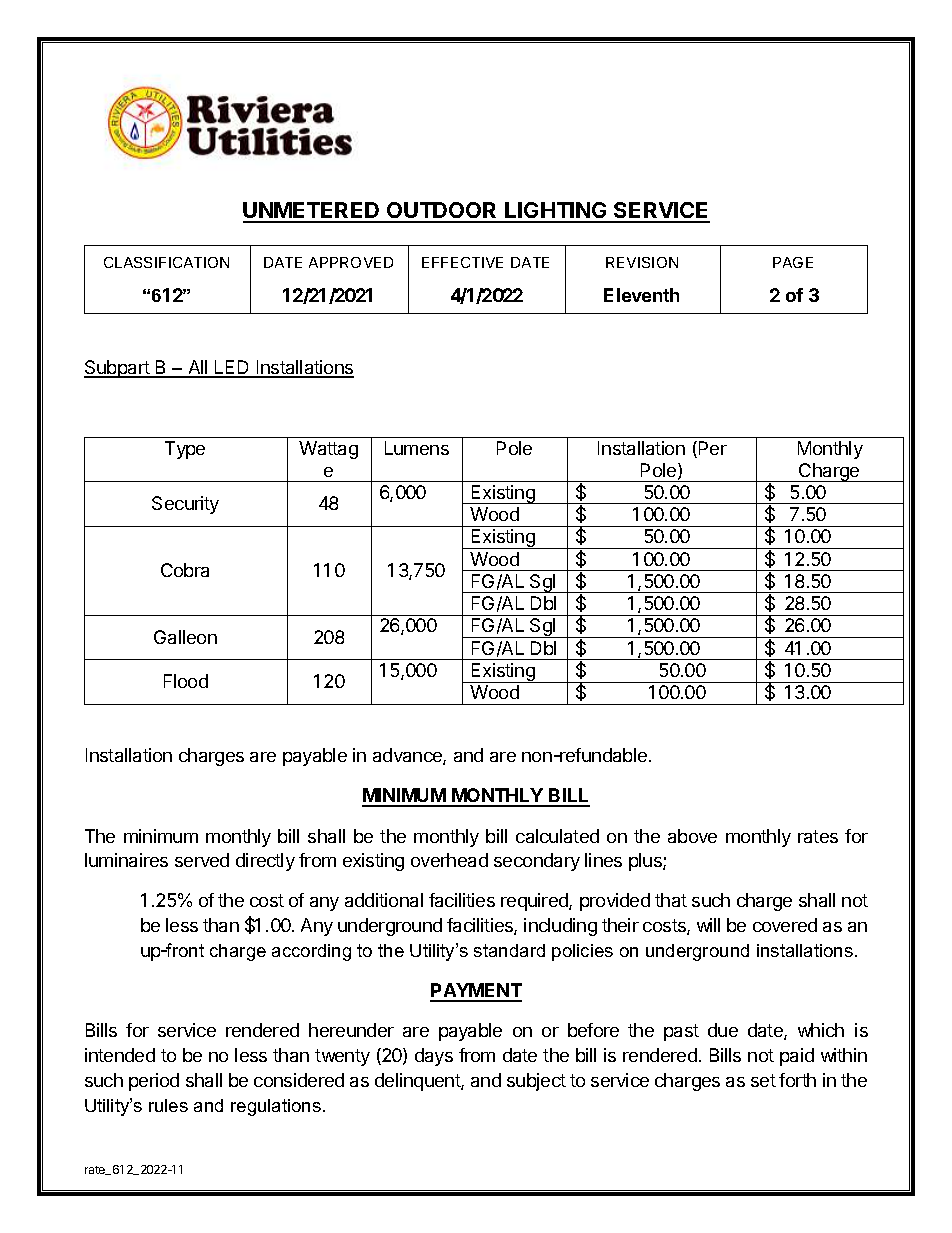 The image size is (952, 1233). Describe the element at coordinates (793, 262) in the image. I see `PAGE` at that location.
